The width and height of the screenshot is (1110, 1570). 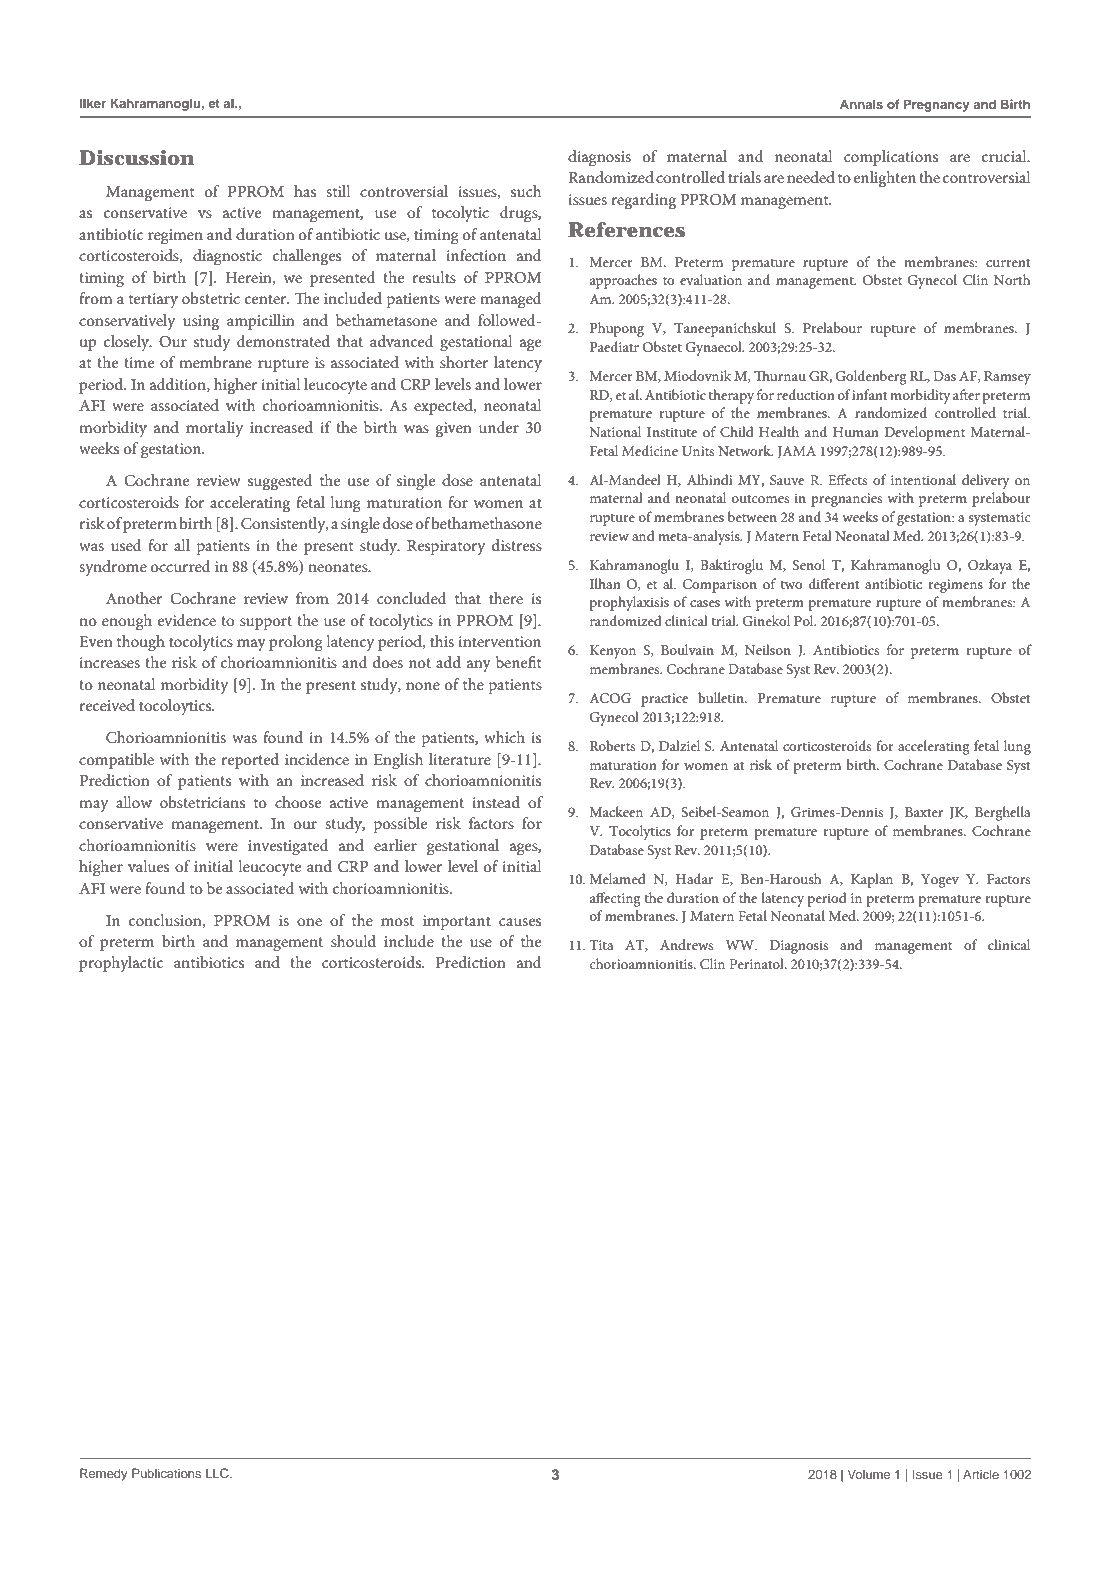 What do you see at coordinates (499, 427) in the screenshot?
I see `under` at bounding box center [499, 427].
